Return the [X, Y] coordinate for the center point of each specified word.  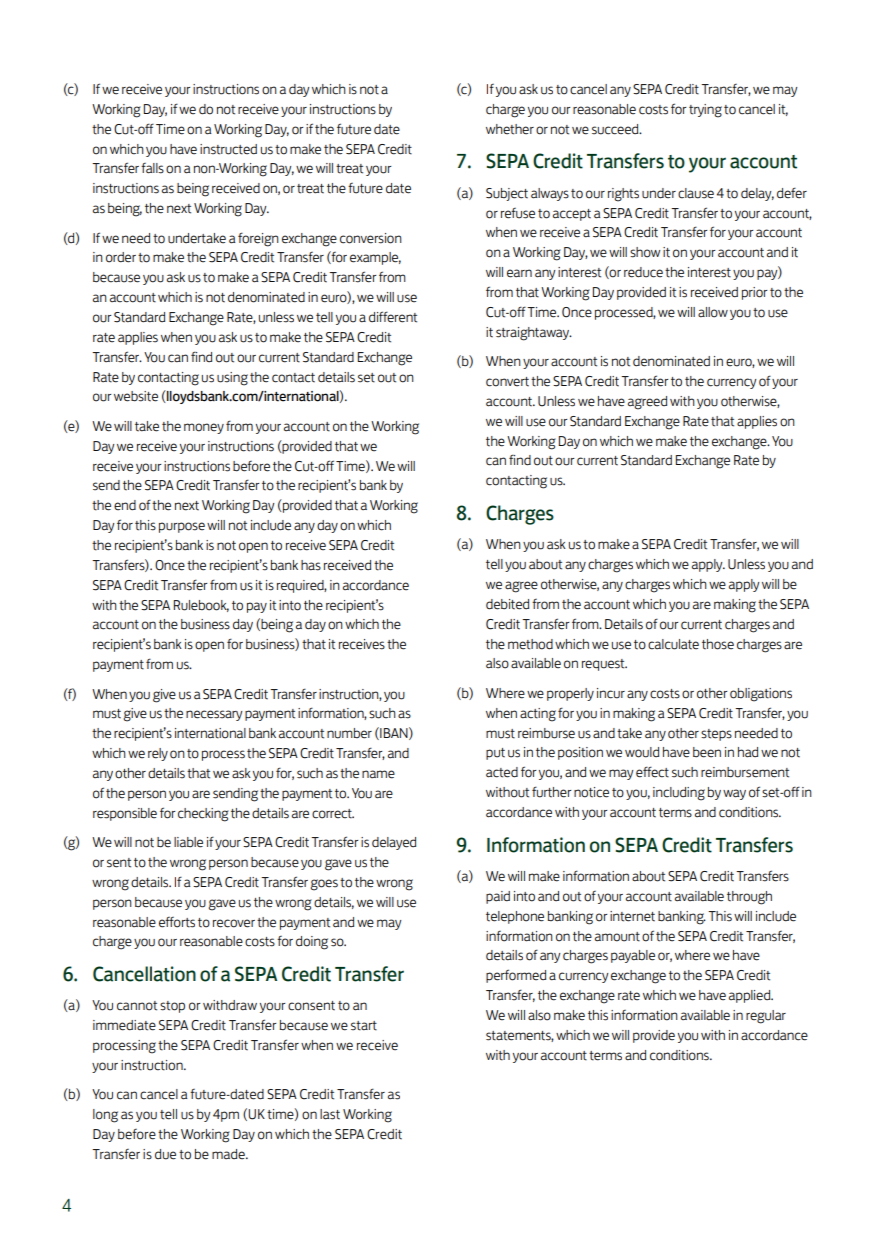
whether [510, 129]
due [165, 1154]
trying [705, 111]
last [330, 1114]
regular [766, 1017]
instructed [228, 149]
